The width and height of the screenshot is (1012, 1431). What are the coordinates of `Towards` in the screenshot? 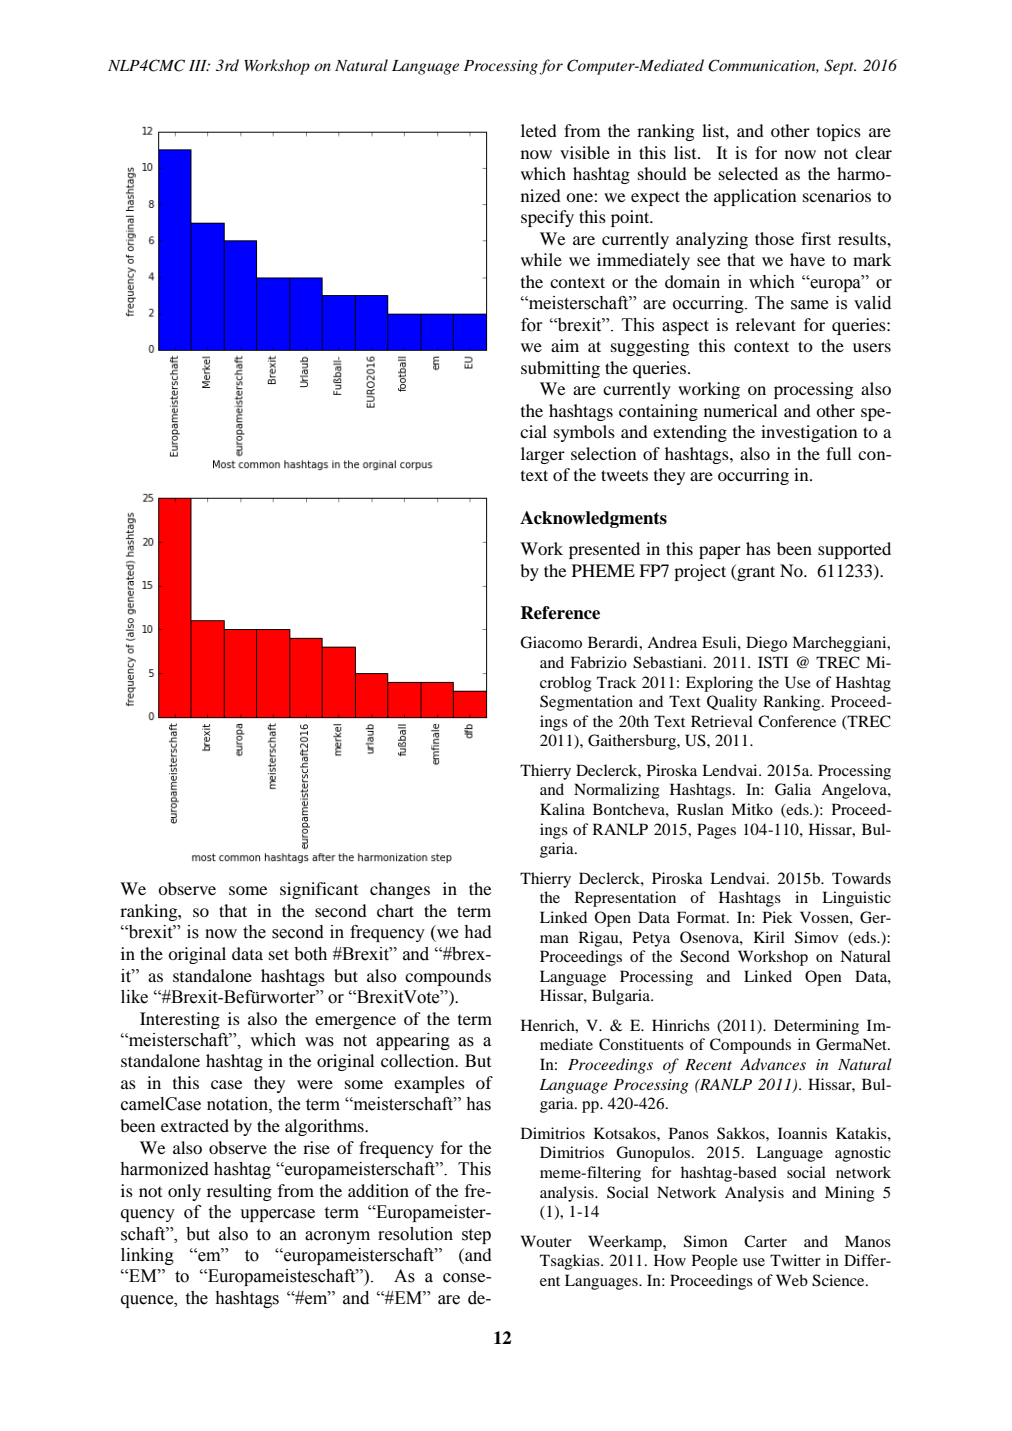 It's located at (861, 878).
